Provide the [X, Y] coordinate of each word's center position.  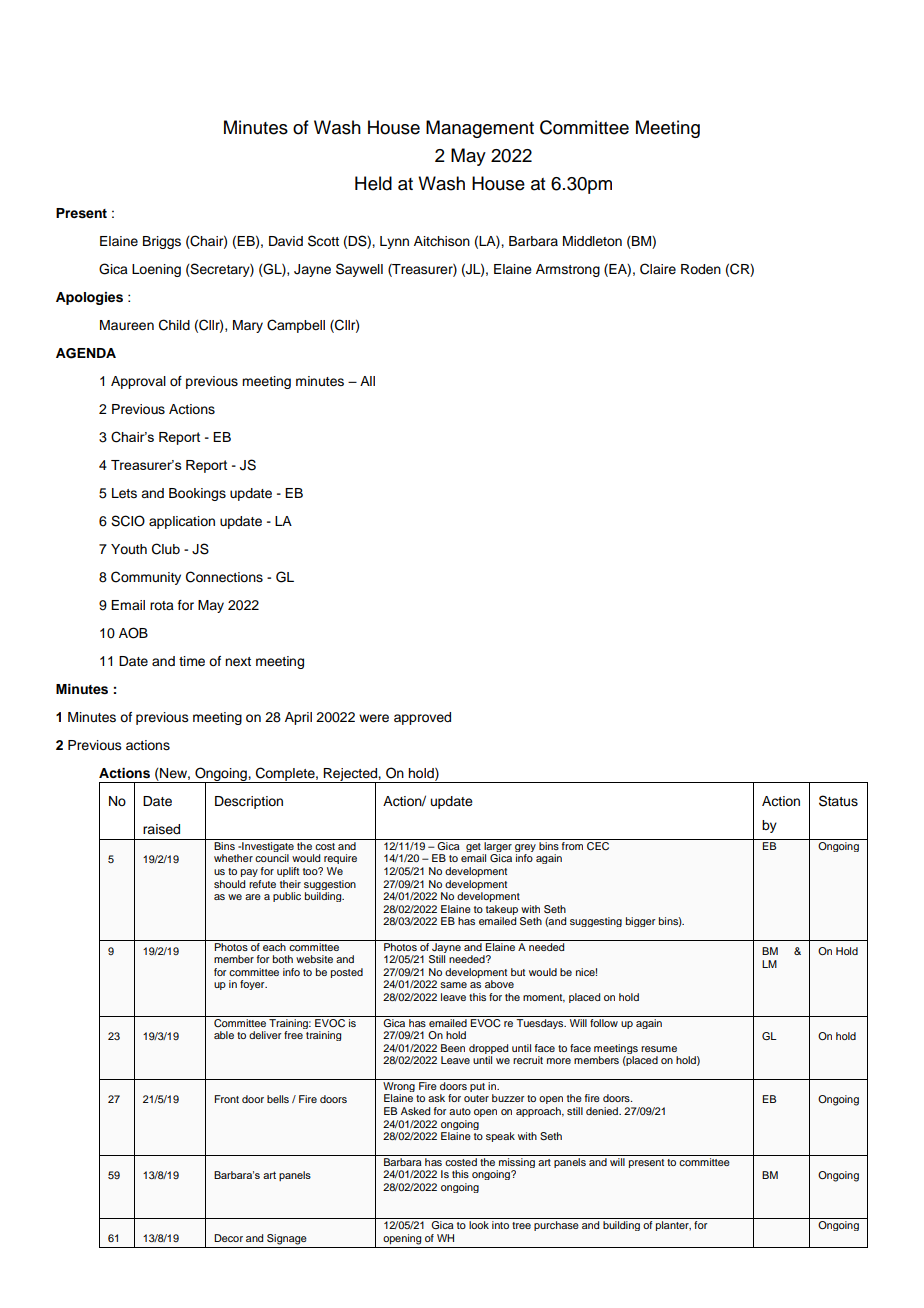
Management [480, 129]
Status [838, 801]
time [192, 661]
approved [422, 718]
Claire [658, 269]
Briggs [162, 242]
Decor [228, 1238]
